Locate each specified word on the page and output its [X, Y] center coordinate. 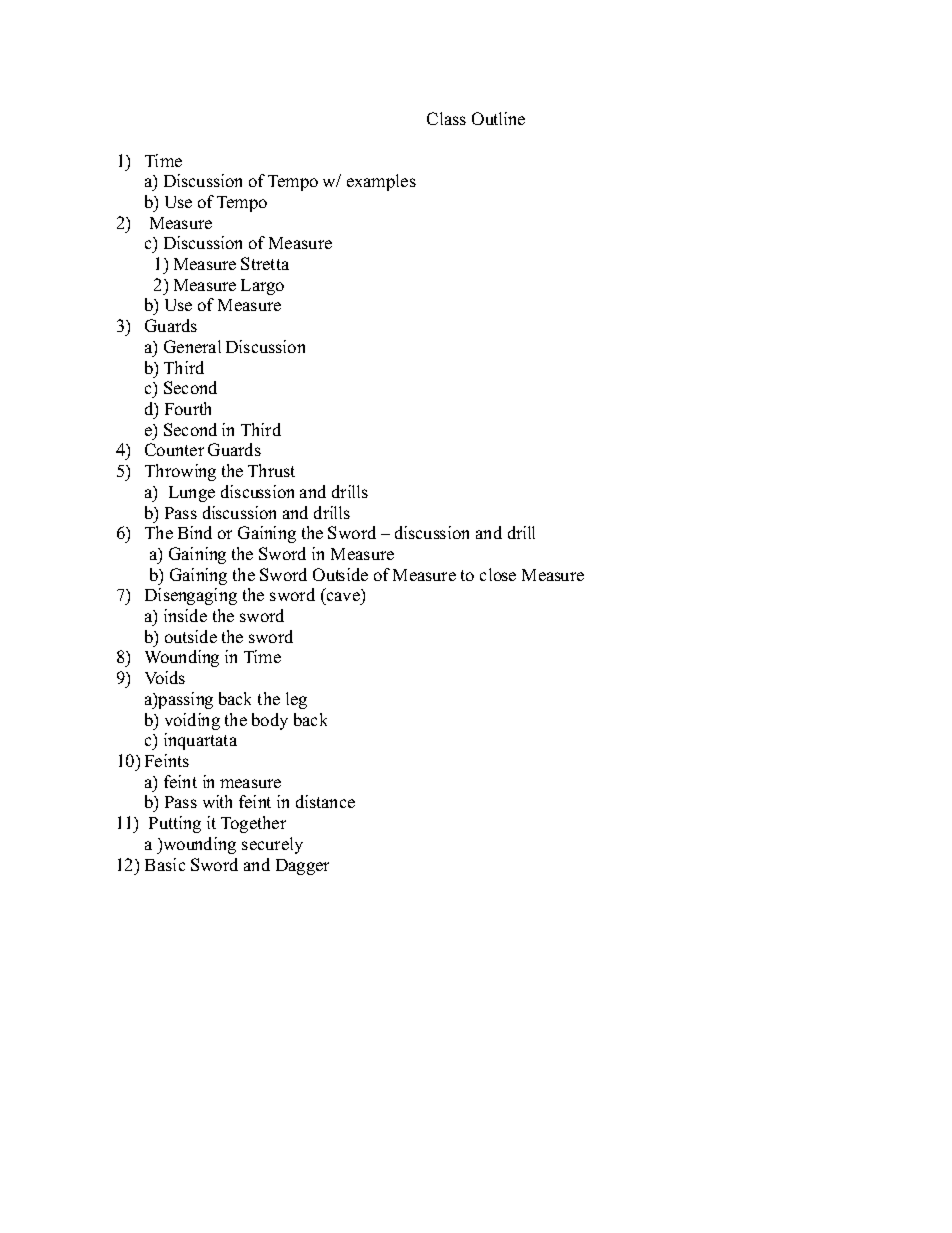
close [498, 574]
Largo [262, 287]
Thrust [271, 470]
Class [446, 118]
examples [381, 182]
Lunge [192, 494]
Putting [175, 824]
